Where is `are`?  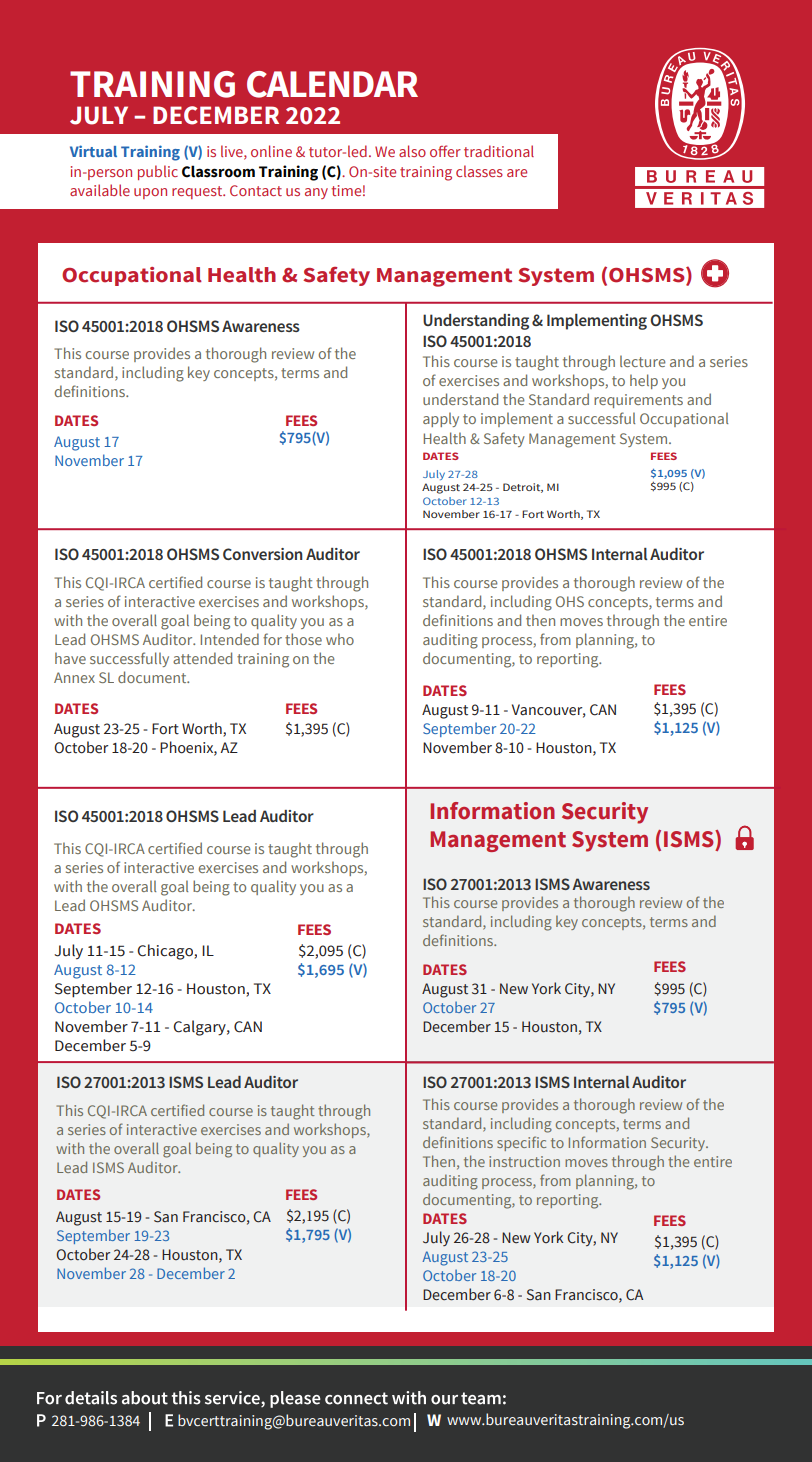 are is located at coordinates (517, 173).
